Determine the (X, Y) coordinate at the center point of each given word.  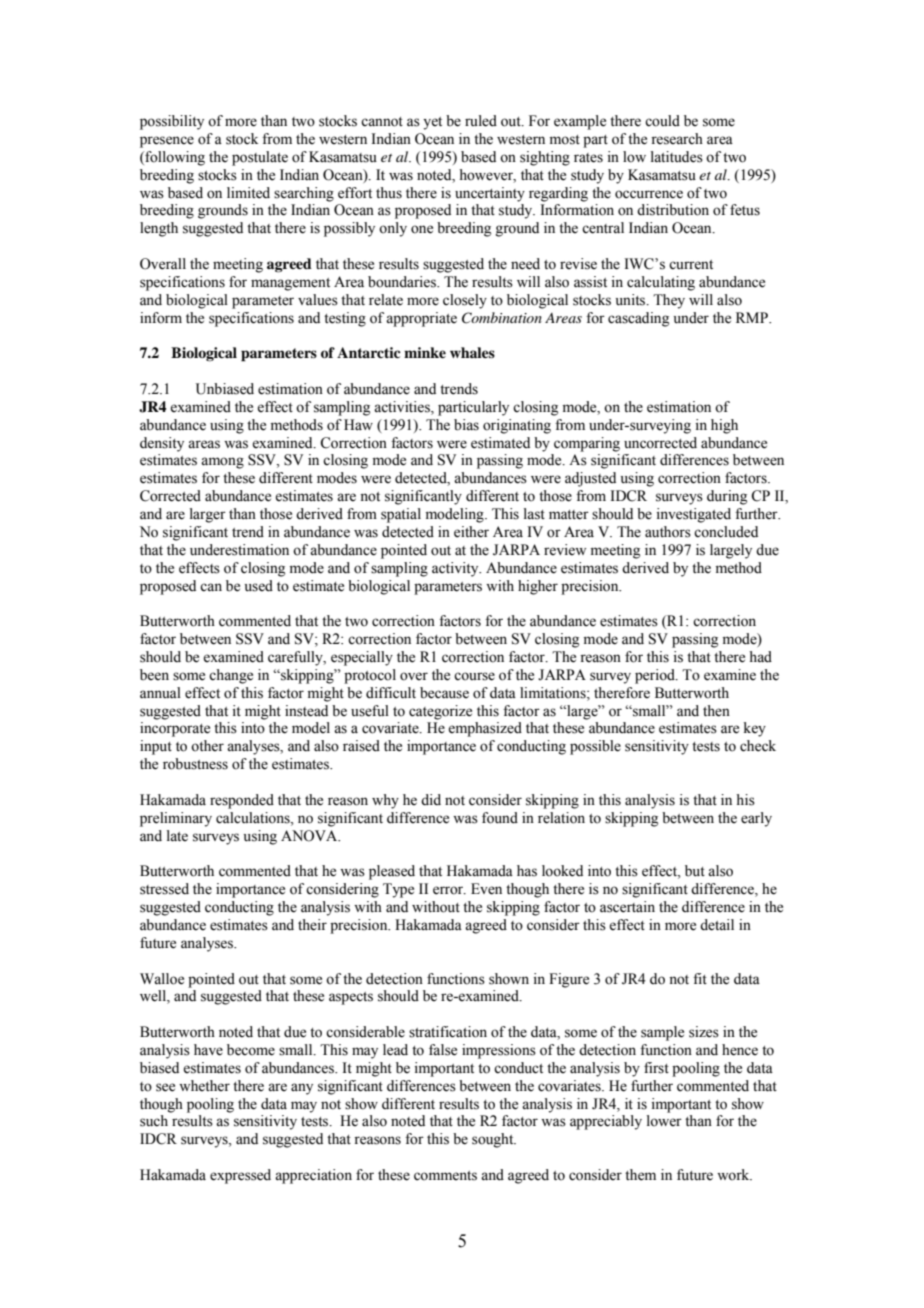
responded (242, 801)
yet (432, 123)
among (222, 463)
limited (248, 193)
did (431, 800)
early (756, 819)
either (471, 532)
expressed (240, 1176)
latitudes (677, 157)
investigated (694, 515)
